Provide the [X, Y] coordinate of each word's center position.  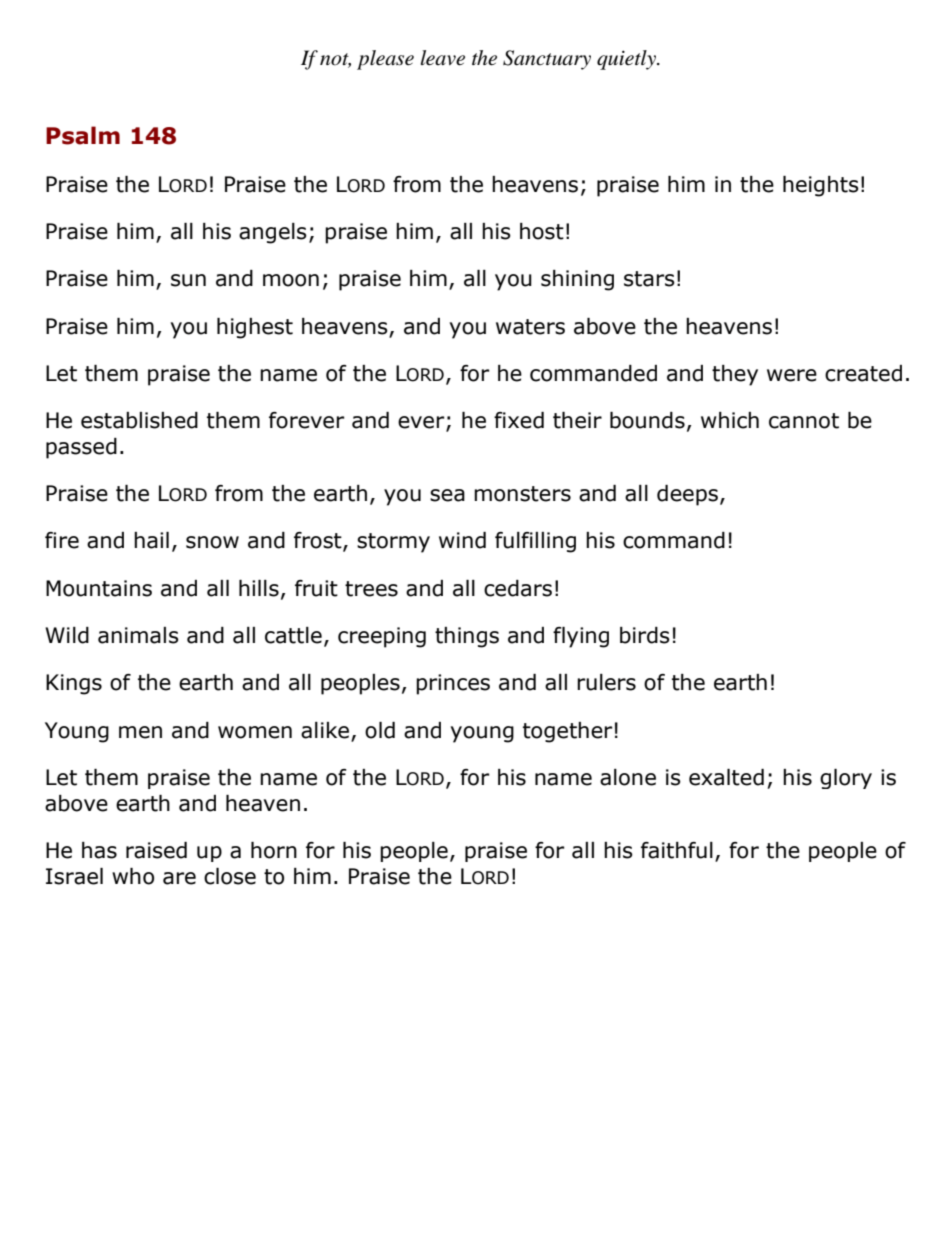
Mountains [99, 588]
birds [645, 635]
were [792, 375]
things [467, 637]
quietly [627, 60]
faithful [677, 850]
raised [156, 850]
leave [443, 58]
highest [255, 328]
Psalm [83, 135]
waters [530, 327]
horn [274, 850]
